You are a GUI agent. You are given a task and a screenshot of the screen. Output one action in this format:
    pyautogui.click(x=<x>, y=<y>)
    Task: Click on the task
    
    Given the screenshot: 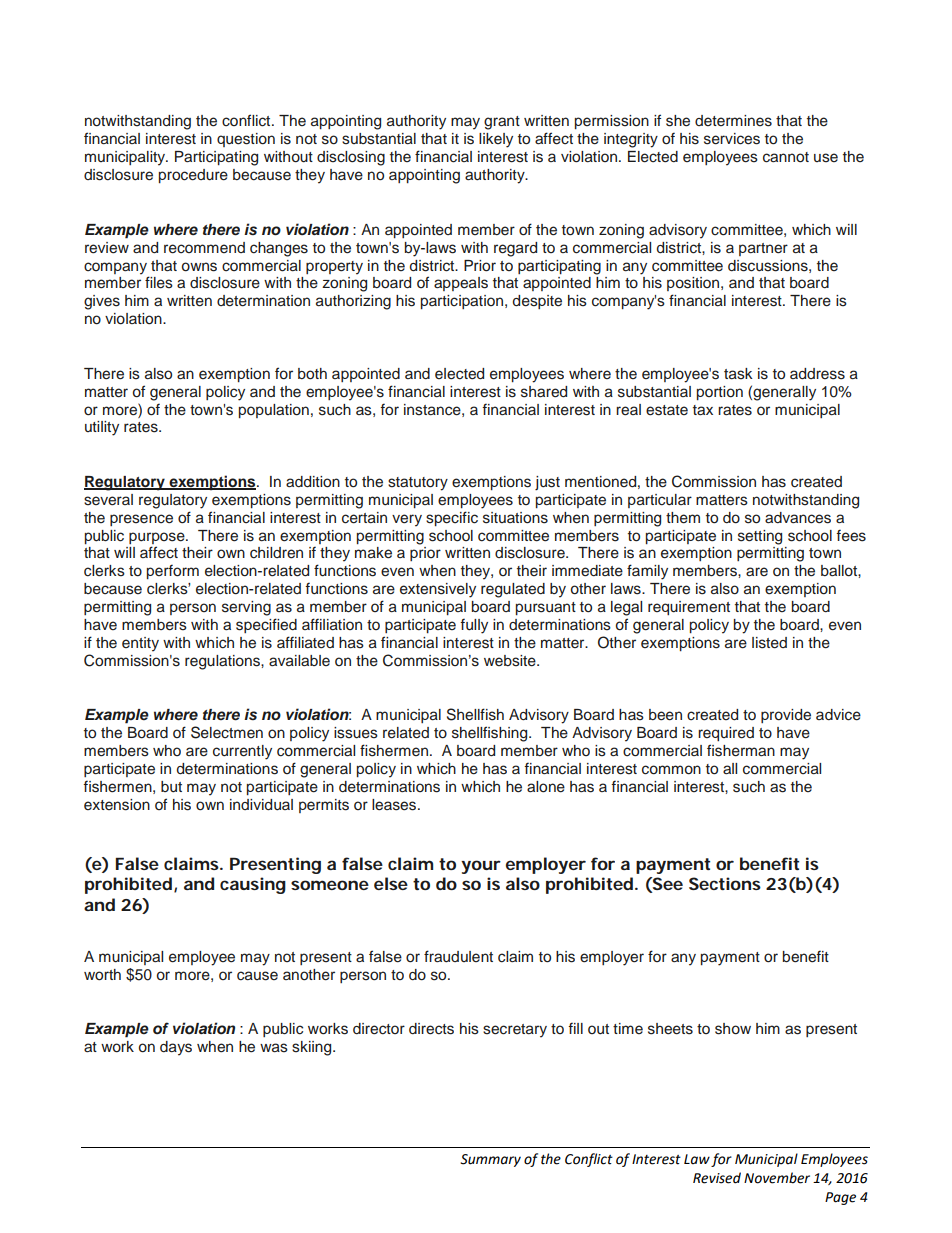 What is the action you would take?
    pyautogui.click(x=738, y=374)
